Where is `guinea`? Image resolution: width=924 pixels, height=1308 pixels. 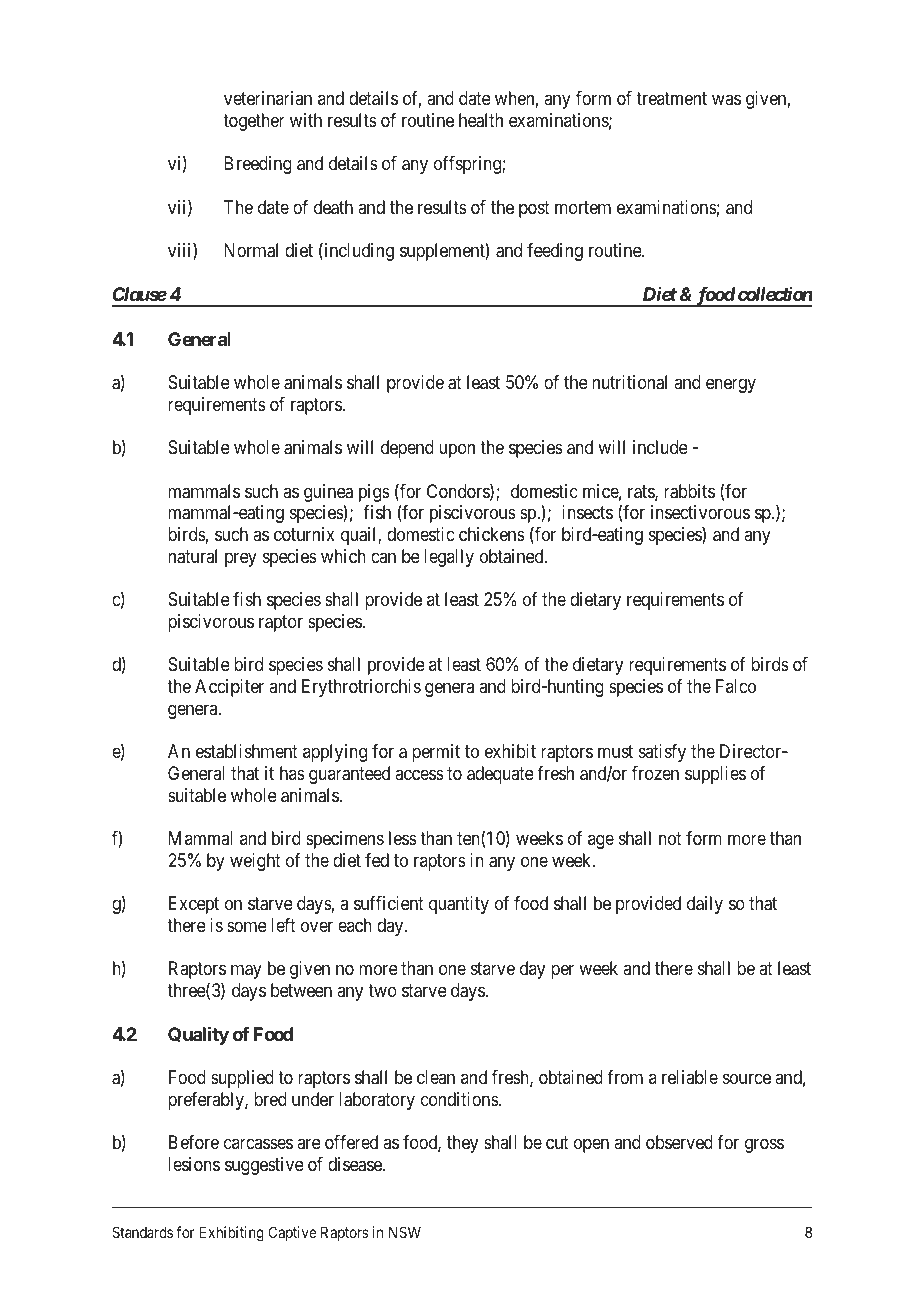 guinea is located at coordinates (328, 494).
